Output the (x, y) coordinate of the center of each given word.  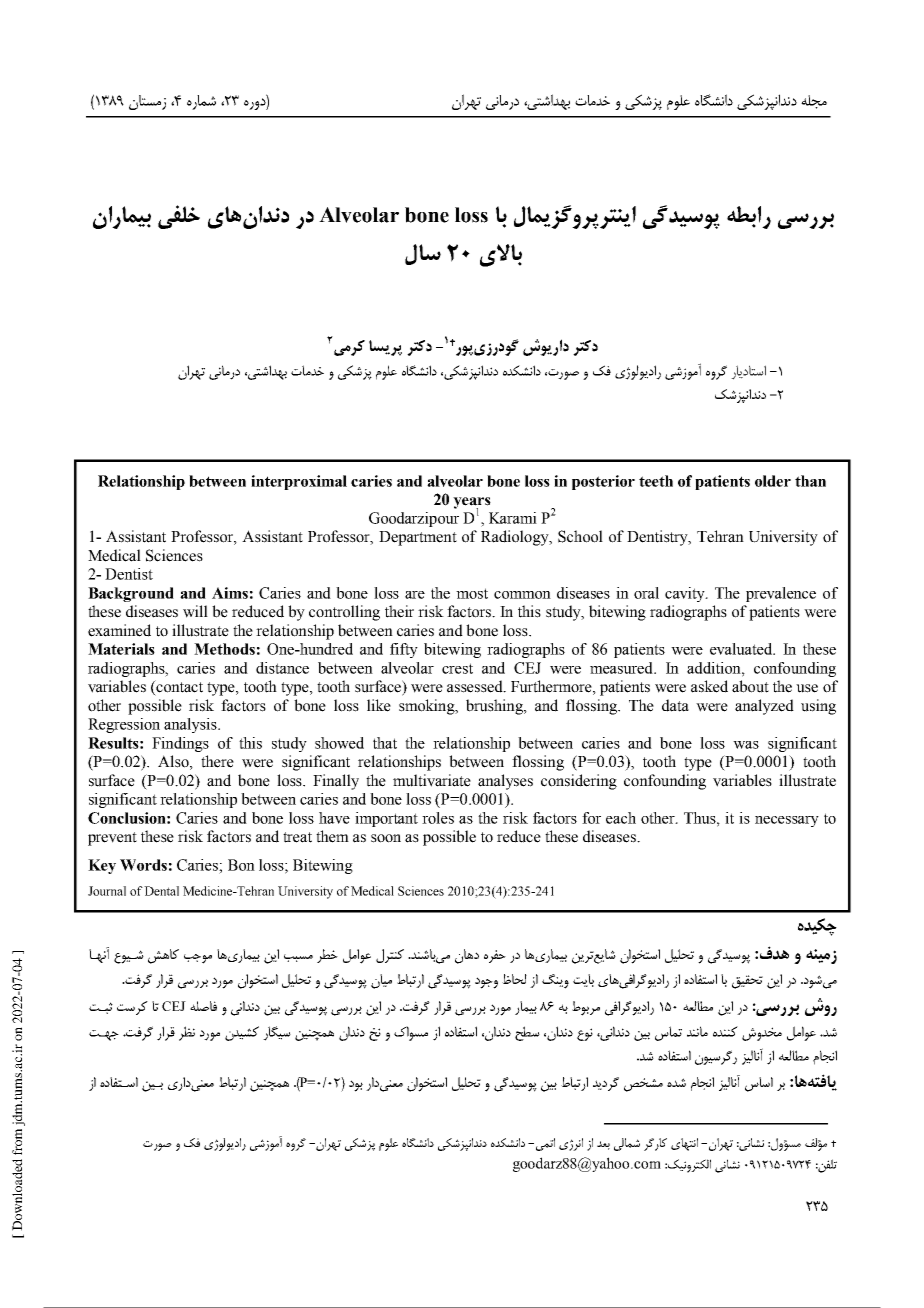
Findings (180, 744)
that (385, 743)
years (472, 504)
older (773, 481)
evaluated (742, 649)
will (195, 611)
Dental (161, 891)
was (746, 745)
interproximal (299, 482)
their (399, 611)
